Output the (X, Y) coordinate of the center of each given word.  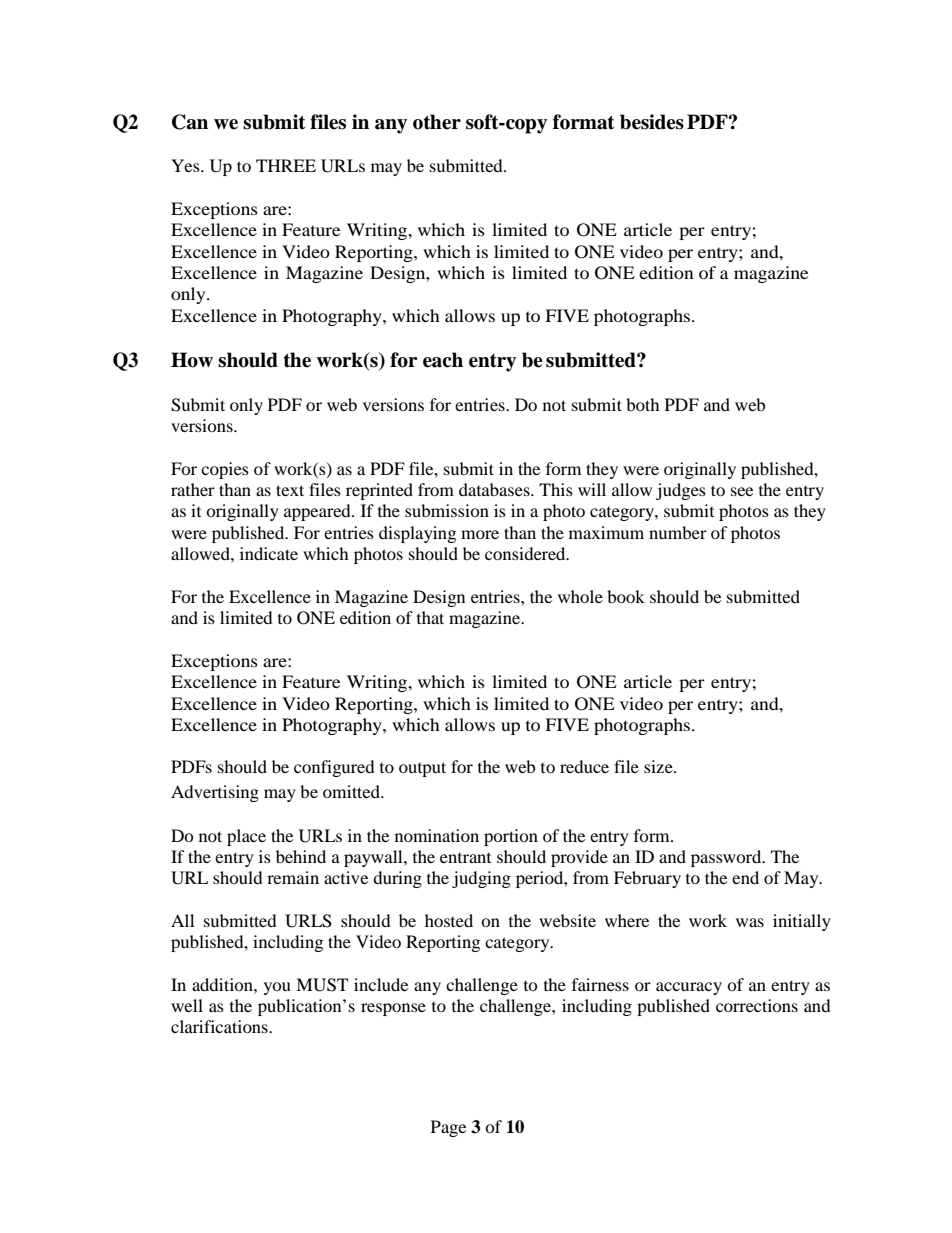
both (643, 404)
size (659, 766)
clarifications (220, 1026)
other (437, 122)
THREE (286, 165)
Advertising (215, 793)
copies (225, 470)
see (742, 491)
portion (511, 837)
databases (495, 489)
